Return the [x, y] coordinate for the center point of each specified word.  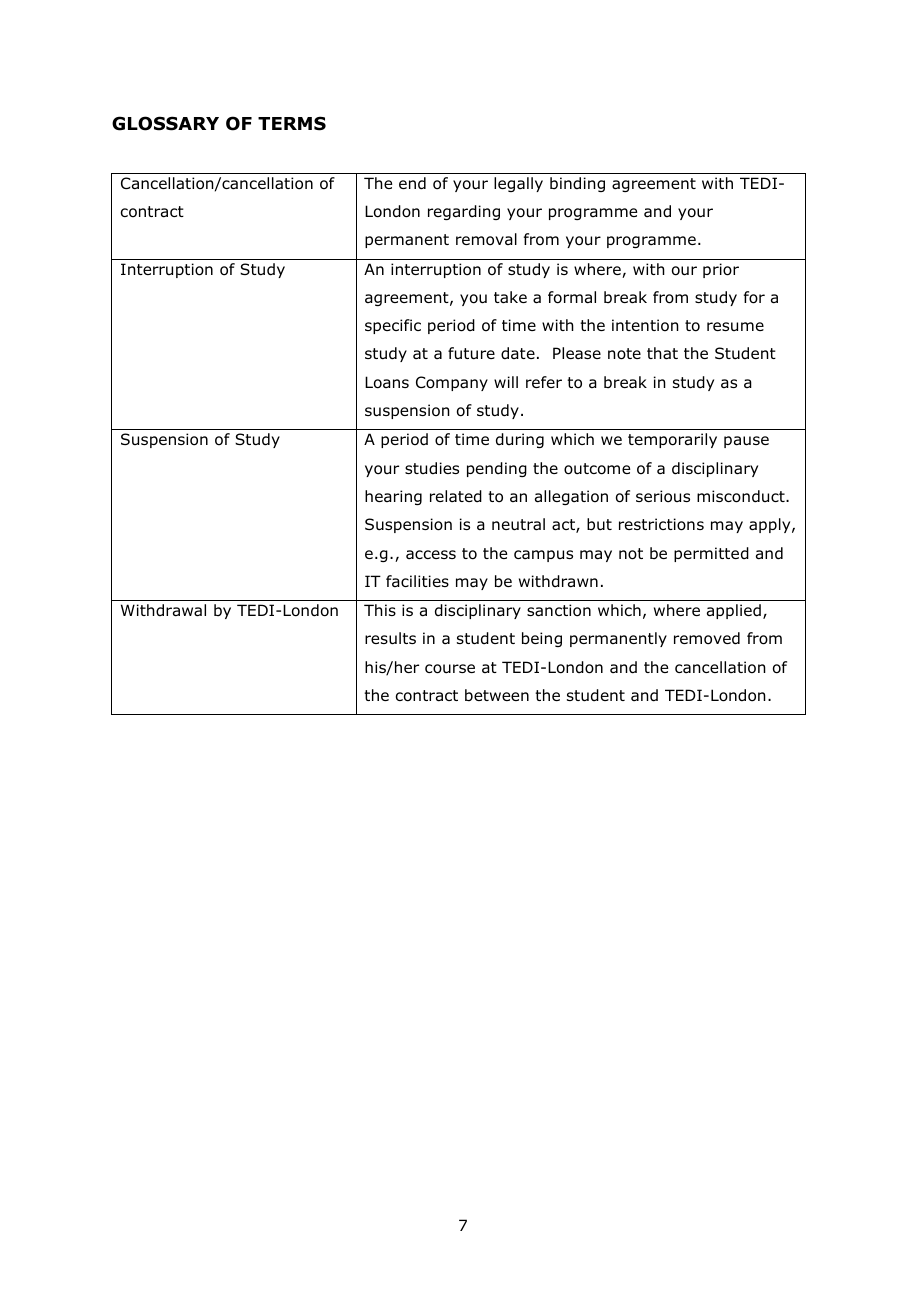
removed [707, 638]
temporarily [672, 440]
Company [452, 383]
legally [518, 184]
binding [577, 184]
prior [721, 270]
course [450, 669]
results [390, 638]
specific [393, 326]
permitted [711, 554]
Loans [387, 382]
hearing [393, 497]
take [510, 297]
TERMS [292, 123]
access [431, 554]
